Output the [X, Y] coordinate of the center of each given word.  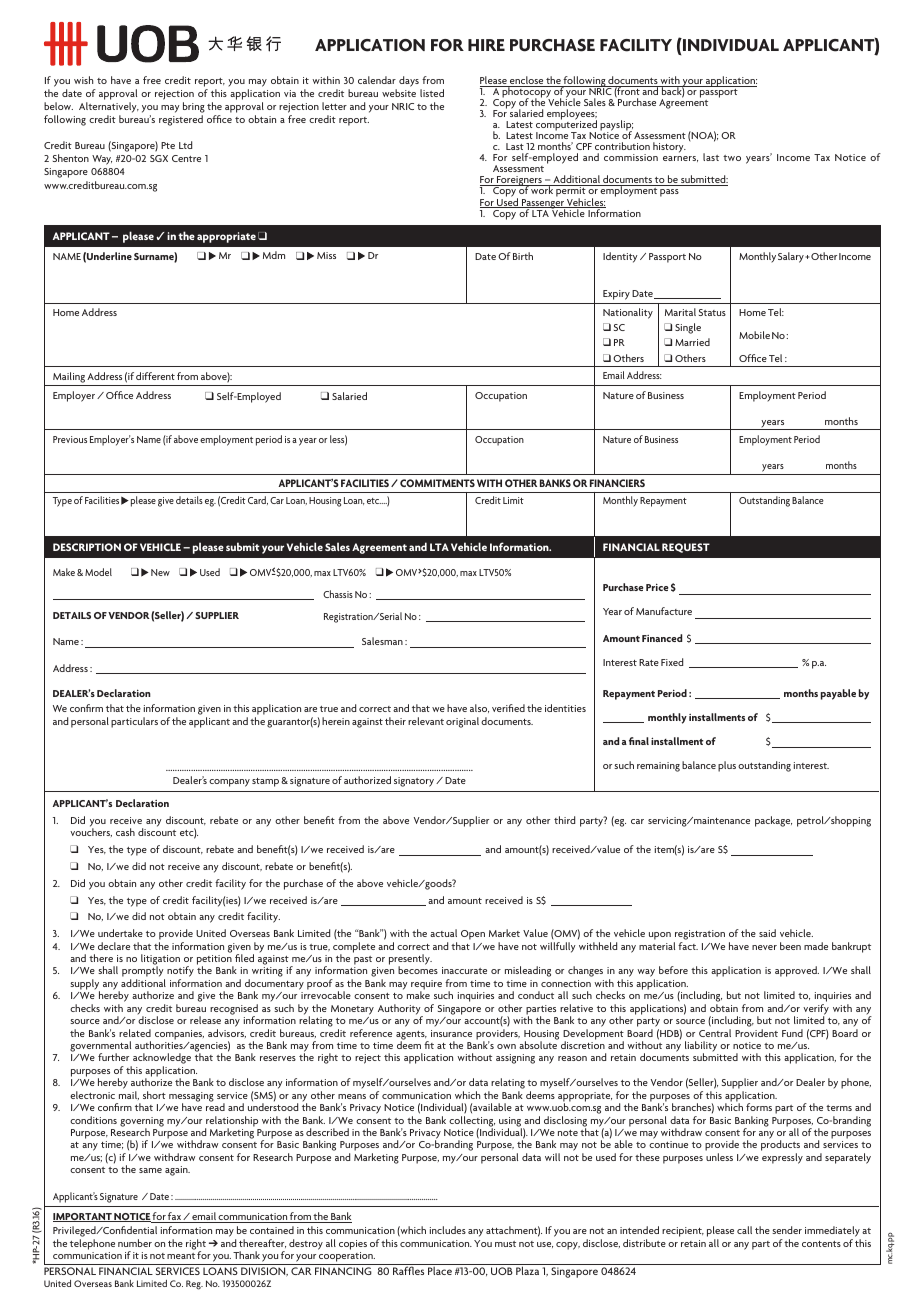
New [160, 572]
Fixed [672, 662]
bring [194, 109]
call [744, 1230]
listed [432, 93]
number [135, 1243]
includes [448, 1230]
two [732, 158]
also [479, 708]
